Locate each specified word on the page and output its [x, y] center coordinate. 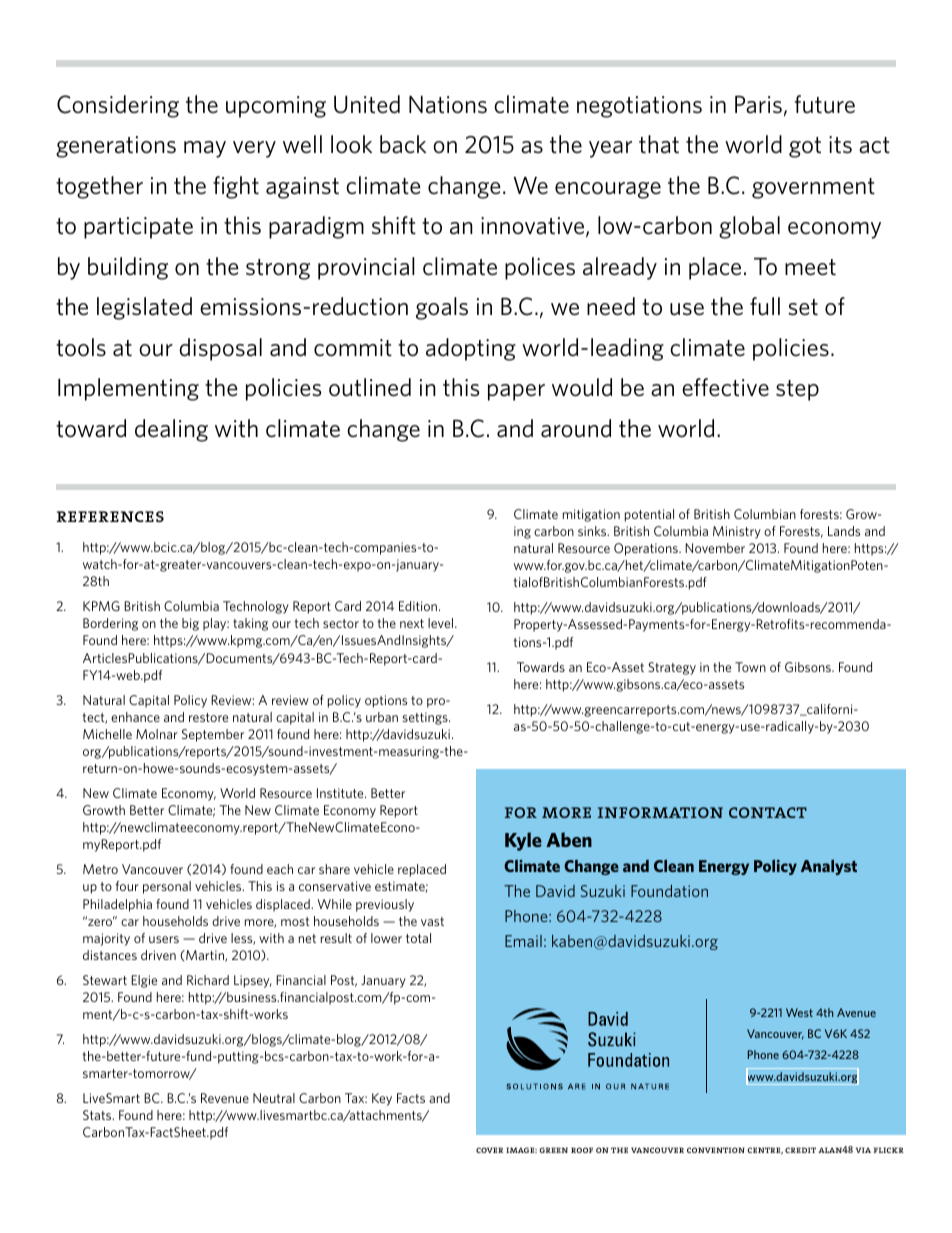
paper [516, 392]
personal [167, 887]
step [797, 390]
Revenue [225, 1098]
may [205, 149]
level [442, 623]
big [190, 624]
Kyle [523, 841]
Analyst [829, 867]
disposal [220, 349]
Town [750, 667]
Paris [758, 105]
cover [489, 1150]
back [403, 144]
